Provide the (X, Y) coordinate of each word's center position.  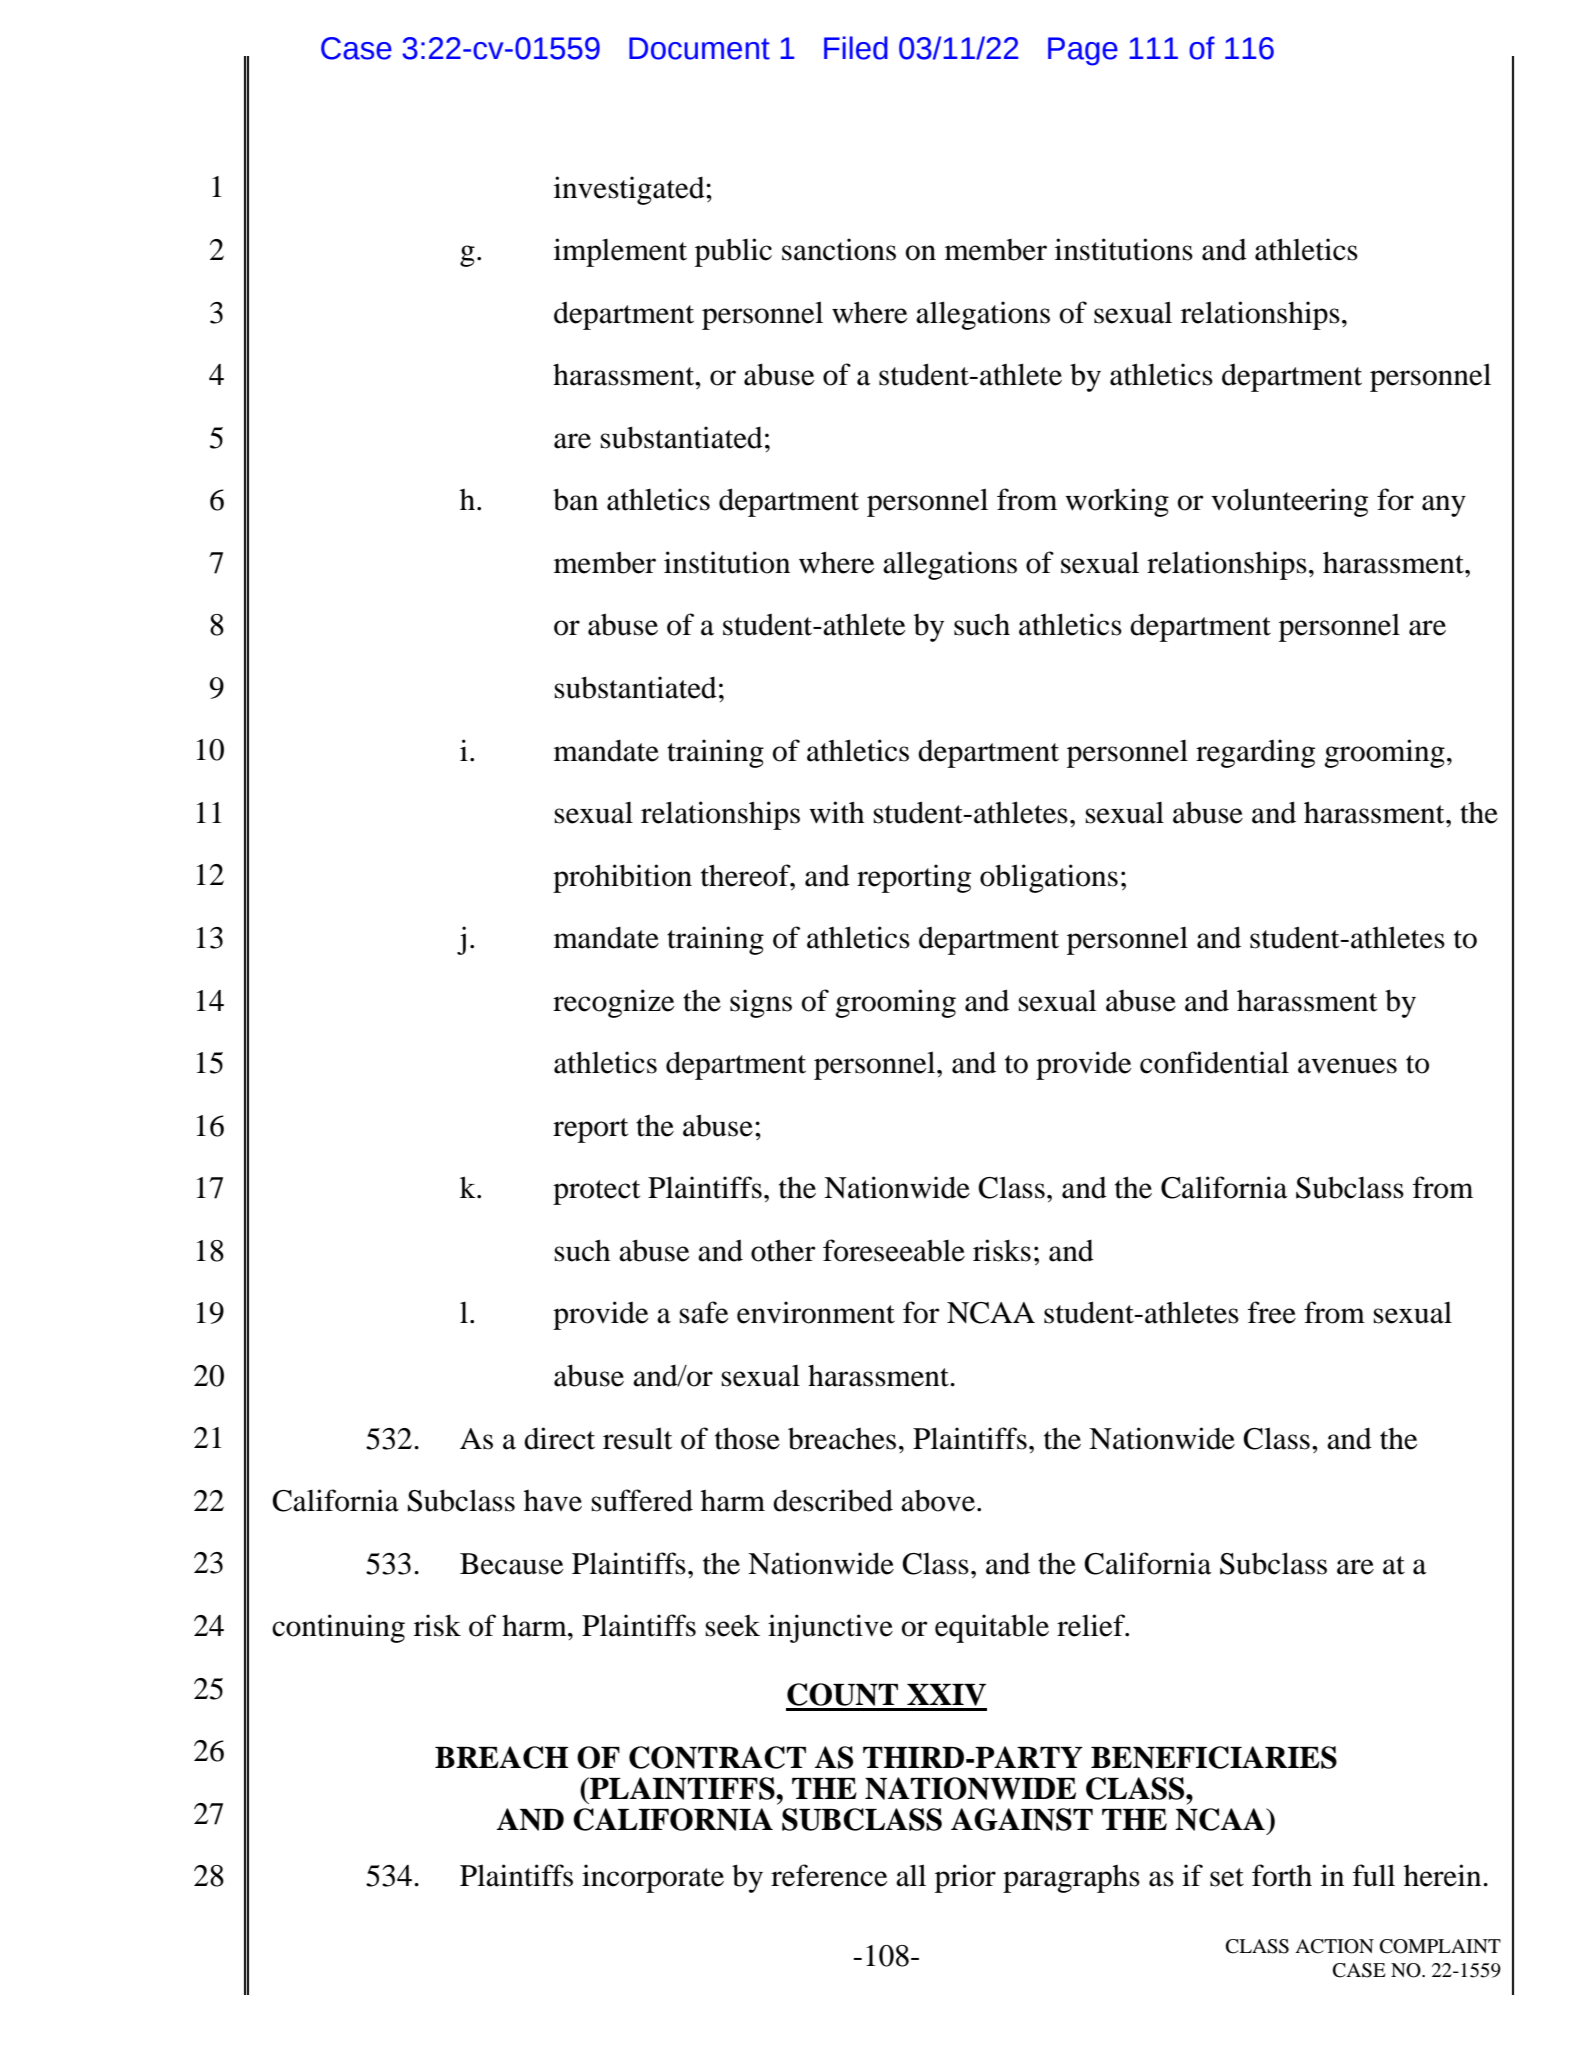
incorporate (653, 1878)
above (938, 1501)
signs (761, 1003)
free (1272, 1312)
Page (1083, 51)
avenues (1347, 1066)
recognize (614, 1003)
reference (829, 1875)
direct (559, 1438)
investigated (630, 190)
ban (575, 499)
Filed (856, 48)
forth (1282, 1875)
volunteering (1289, 502)
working (1117, 502)
